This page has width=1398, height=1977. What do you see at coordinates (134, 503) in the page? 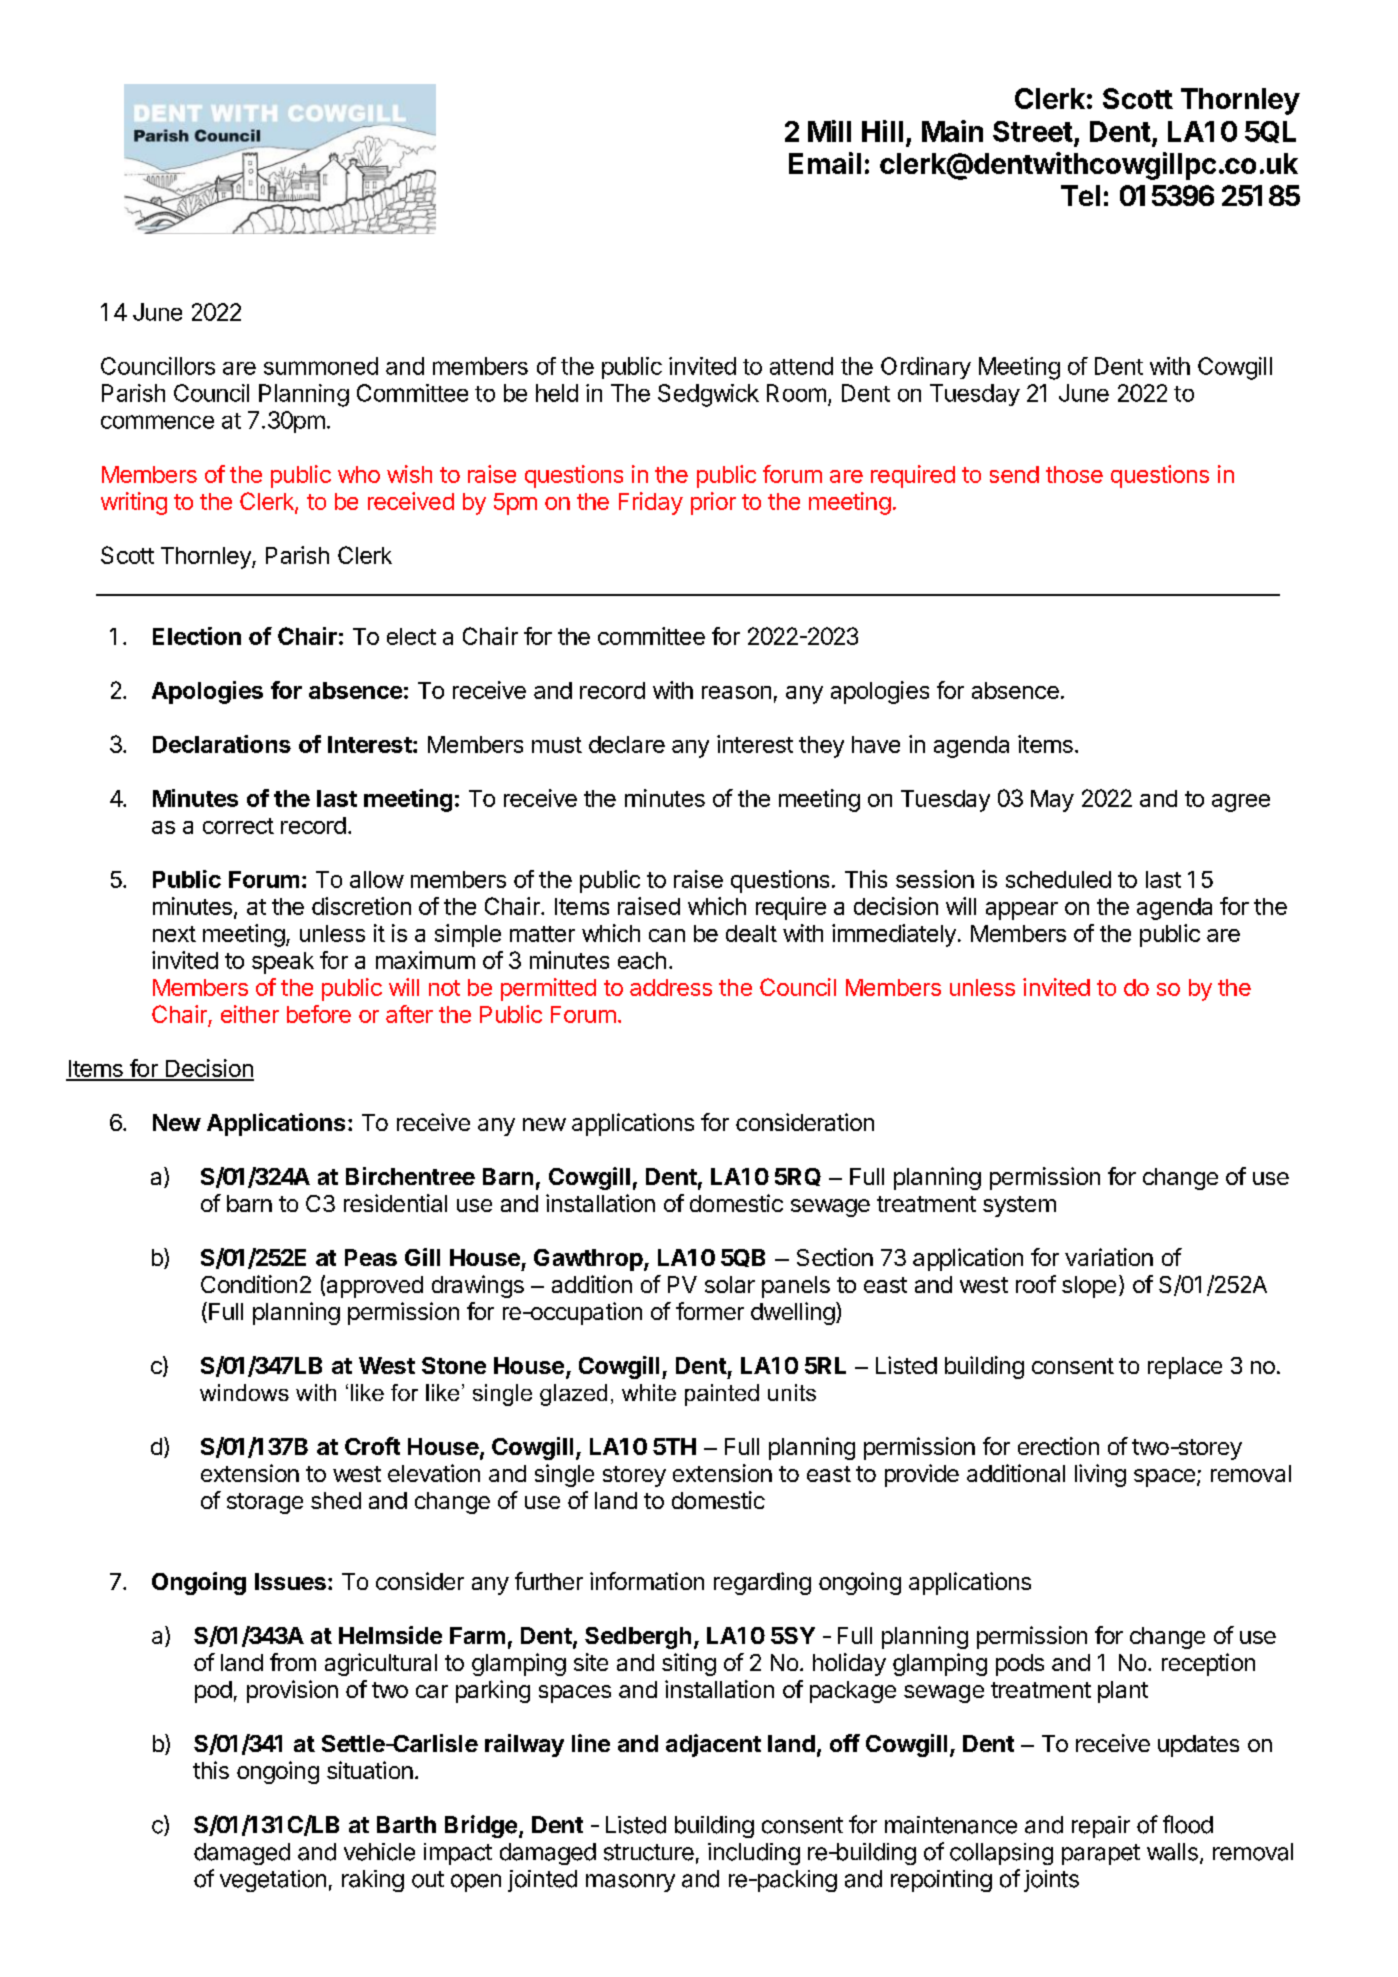
I see `writing` at bounding box center [134, 503].
